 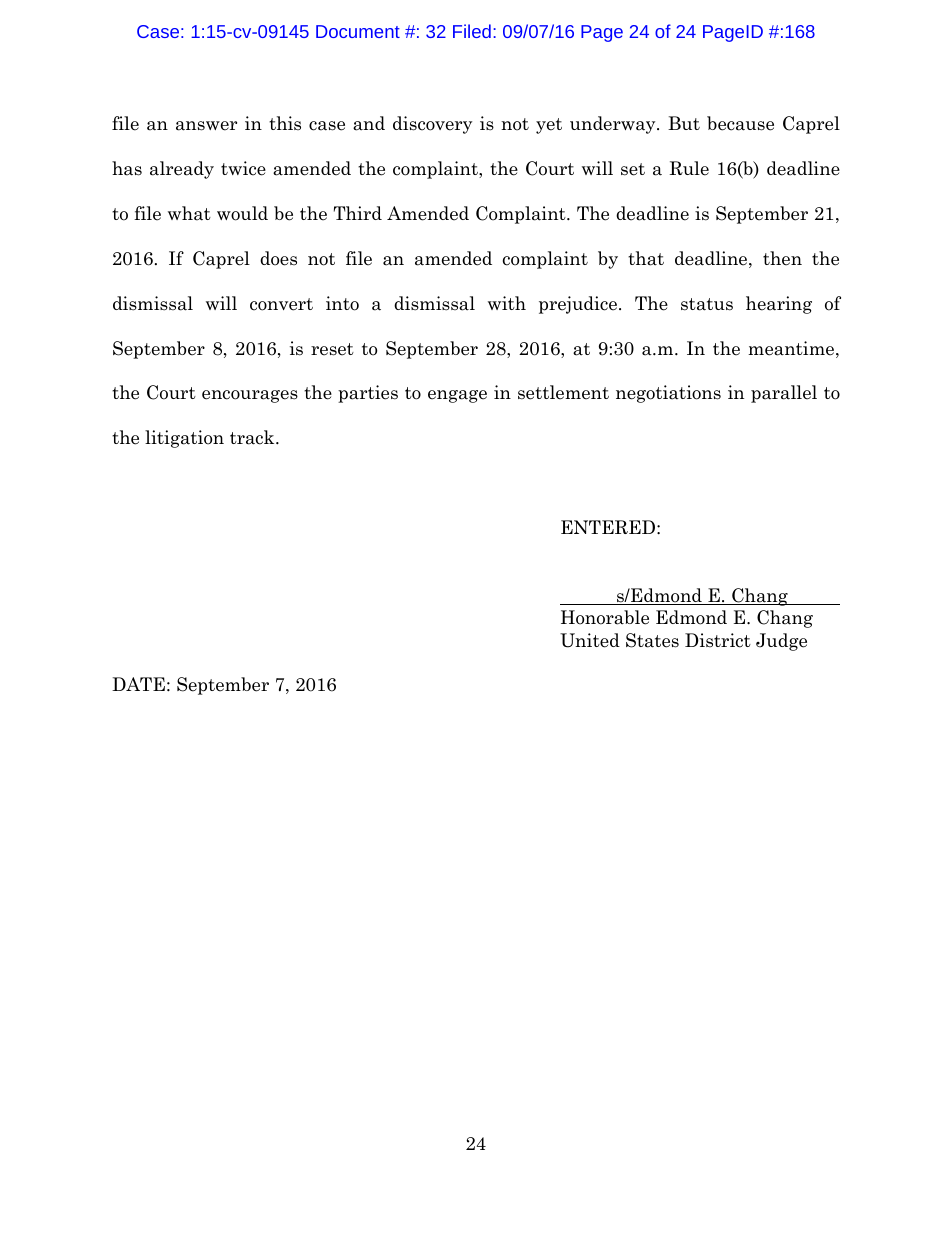 I want to click on engage, so click(x=457, y=396).
